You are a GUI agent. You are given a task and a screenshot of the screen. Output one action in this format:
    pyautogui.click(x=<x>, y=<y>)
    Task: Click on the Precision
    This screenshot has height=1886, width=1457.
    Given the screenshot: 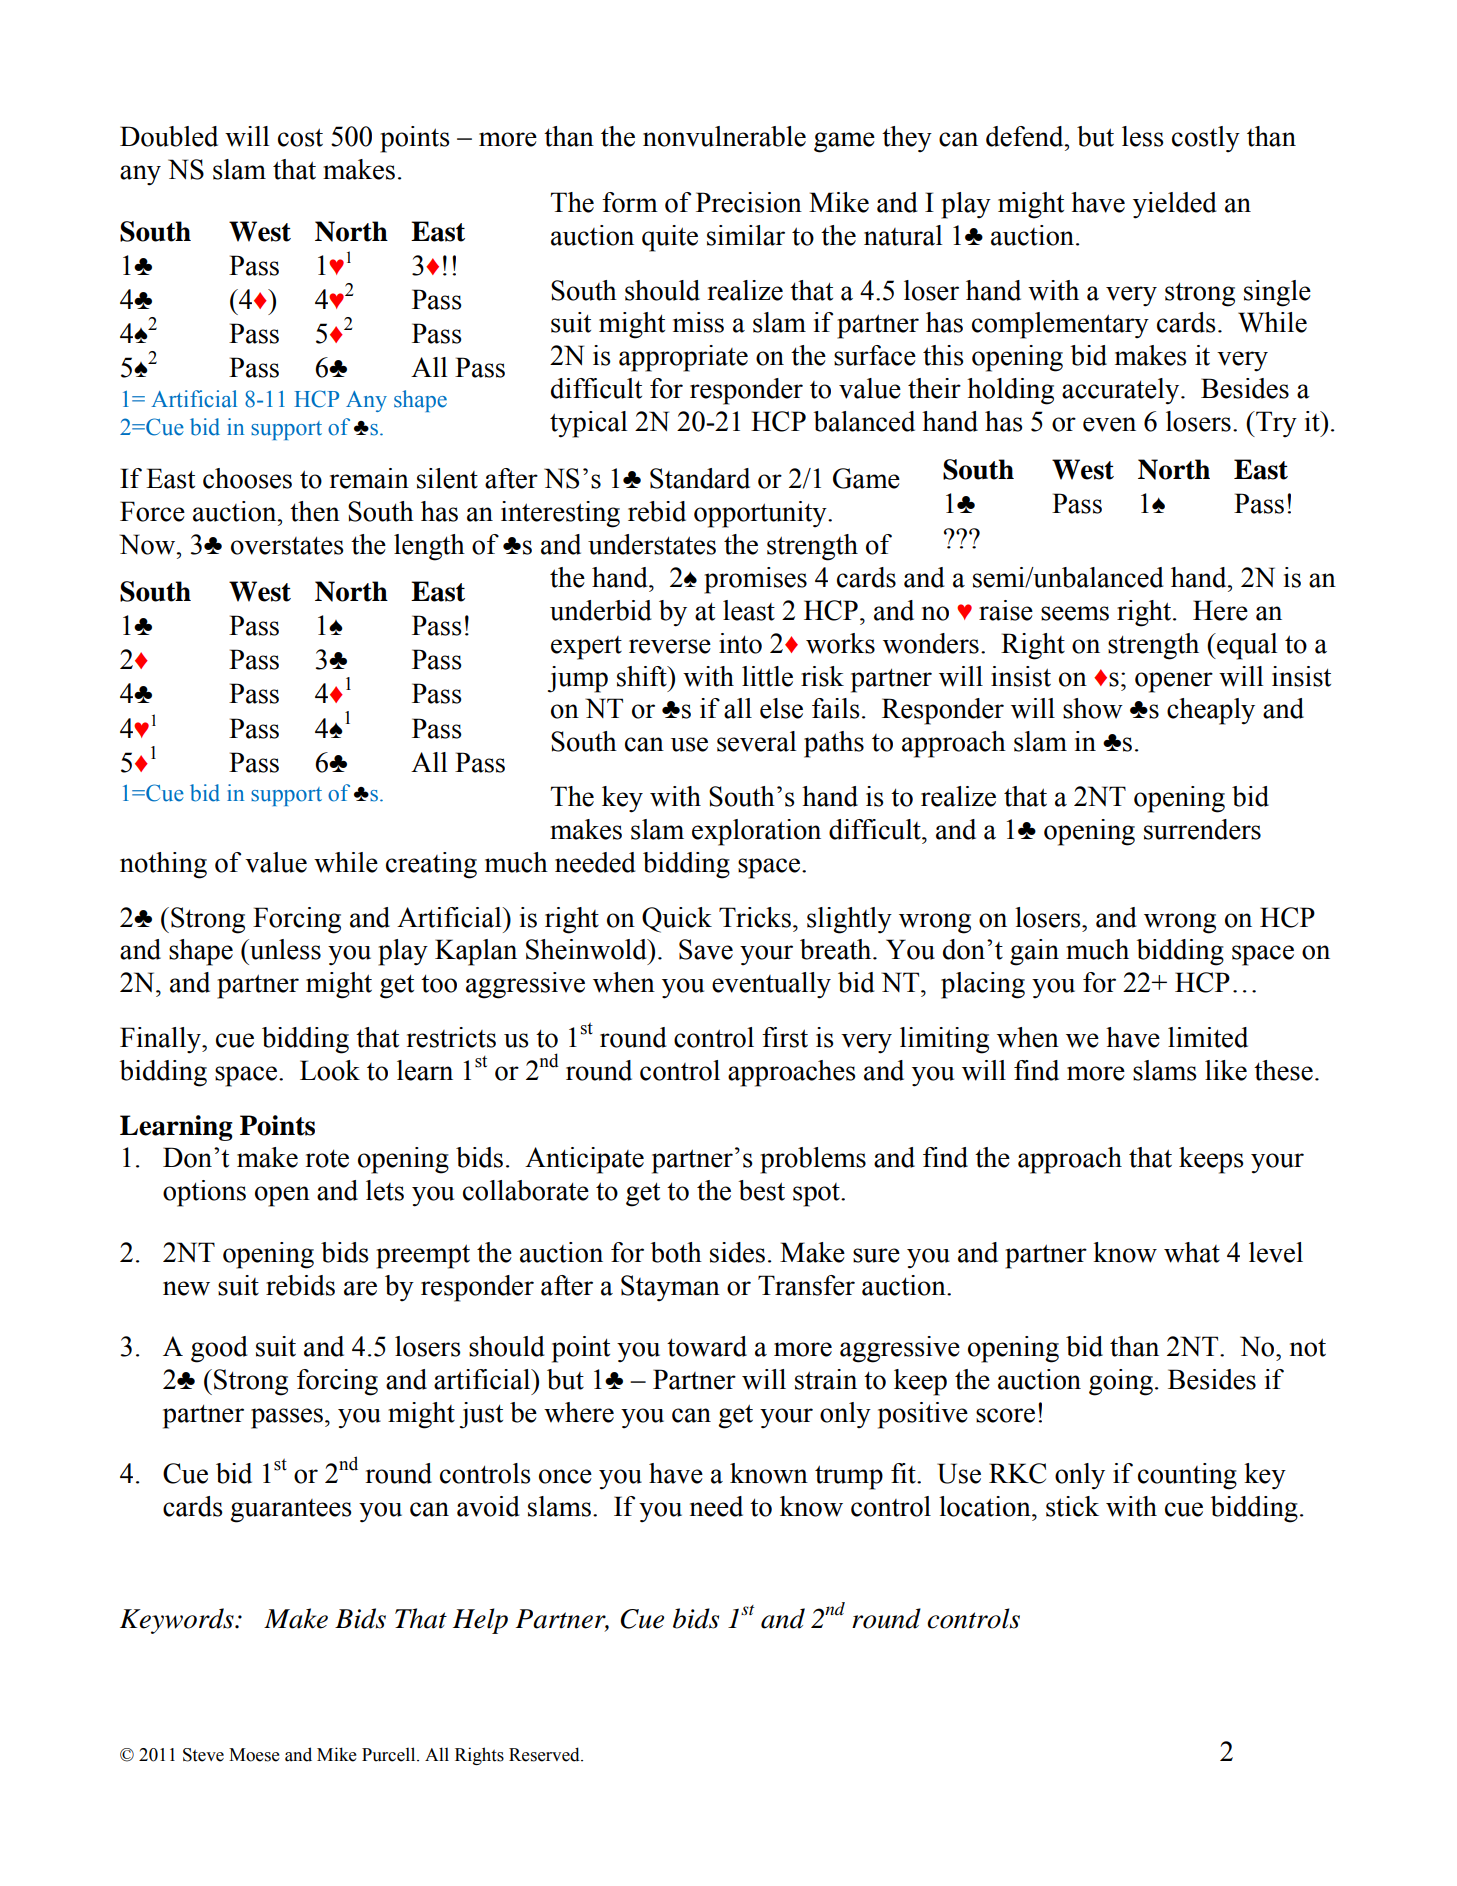 What is the action you would take?
    pyautogui.click(x=749, y=202)
